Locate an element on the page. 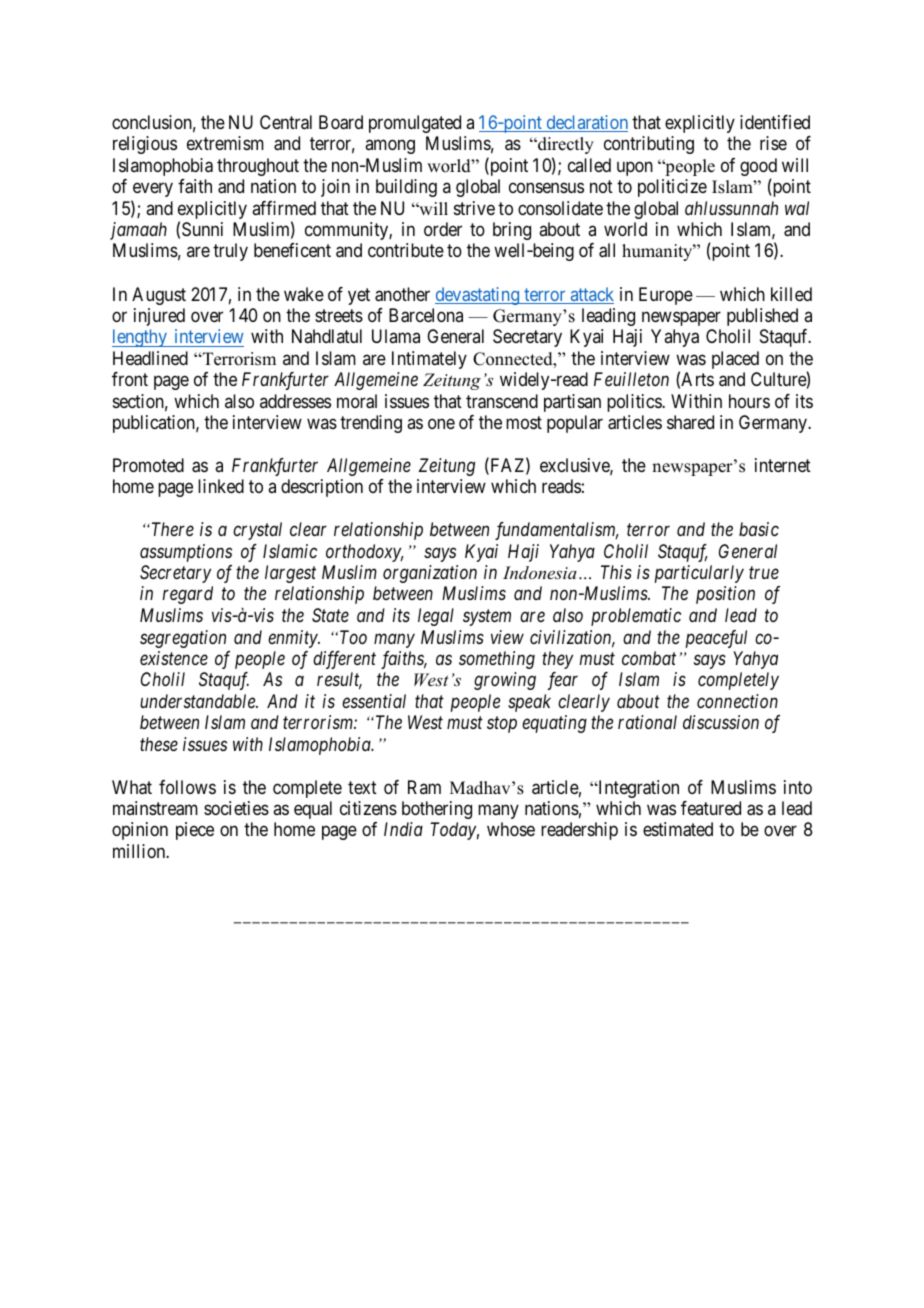 The height and width of the document is (1308, 924). societies is located at coordinates (236, 808).
